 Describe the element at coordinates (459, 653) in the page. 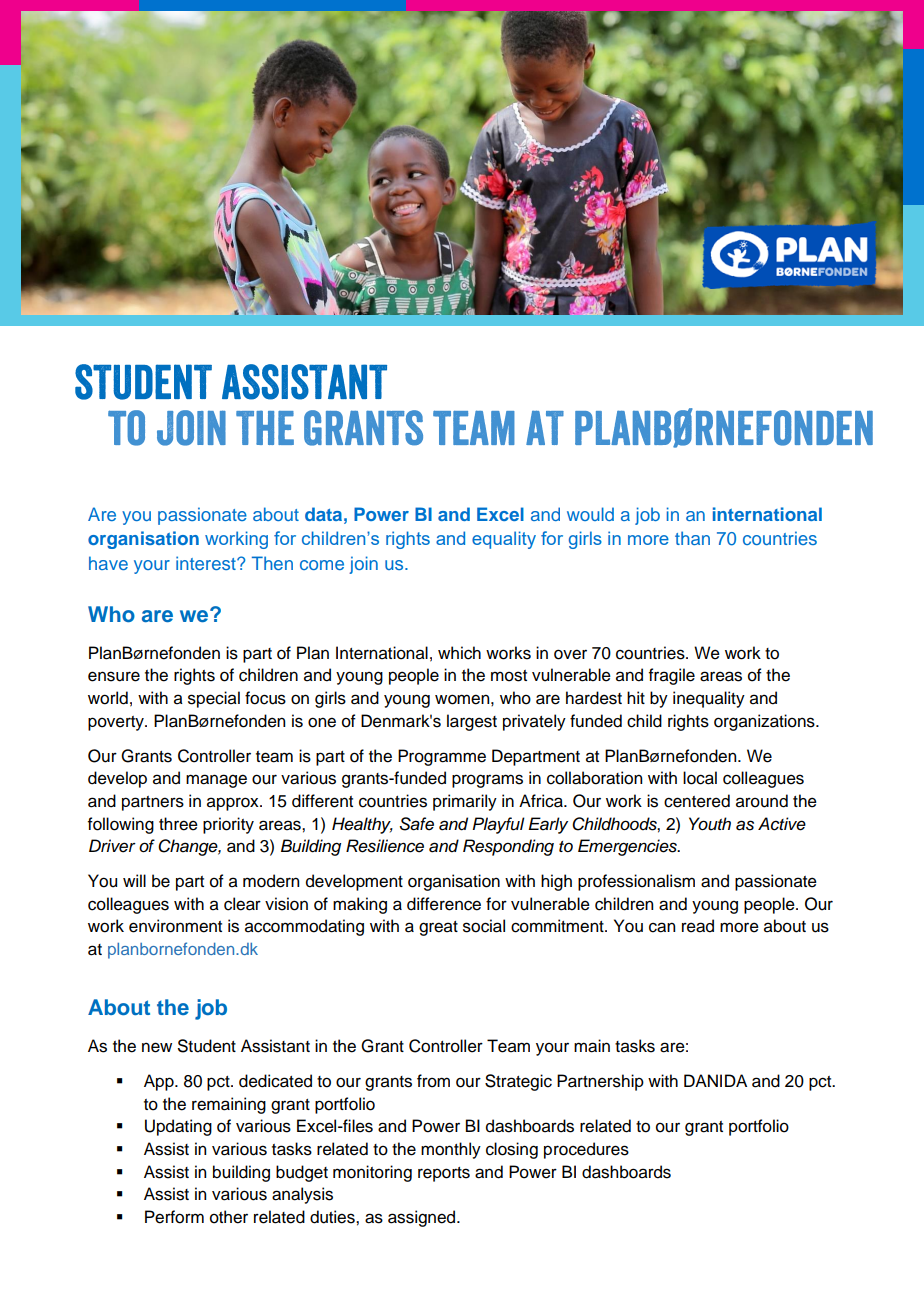

I see `which` at that location.
